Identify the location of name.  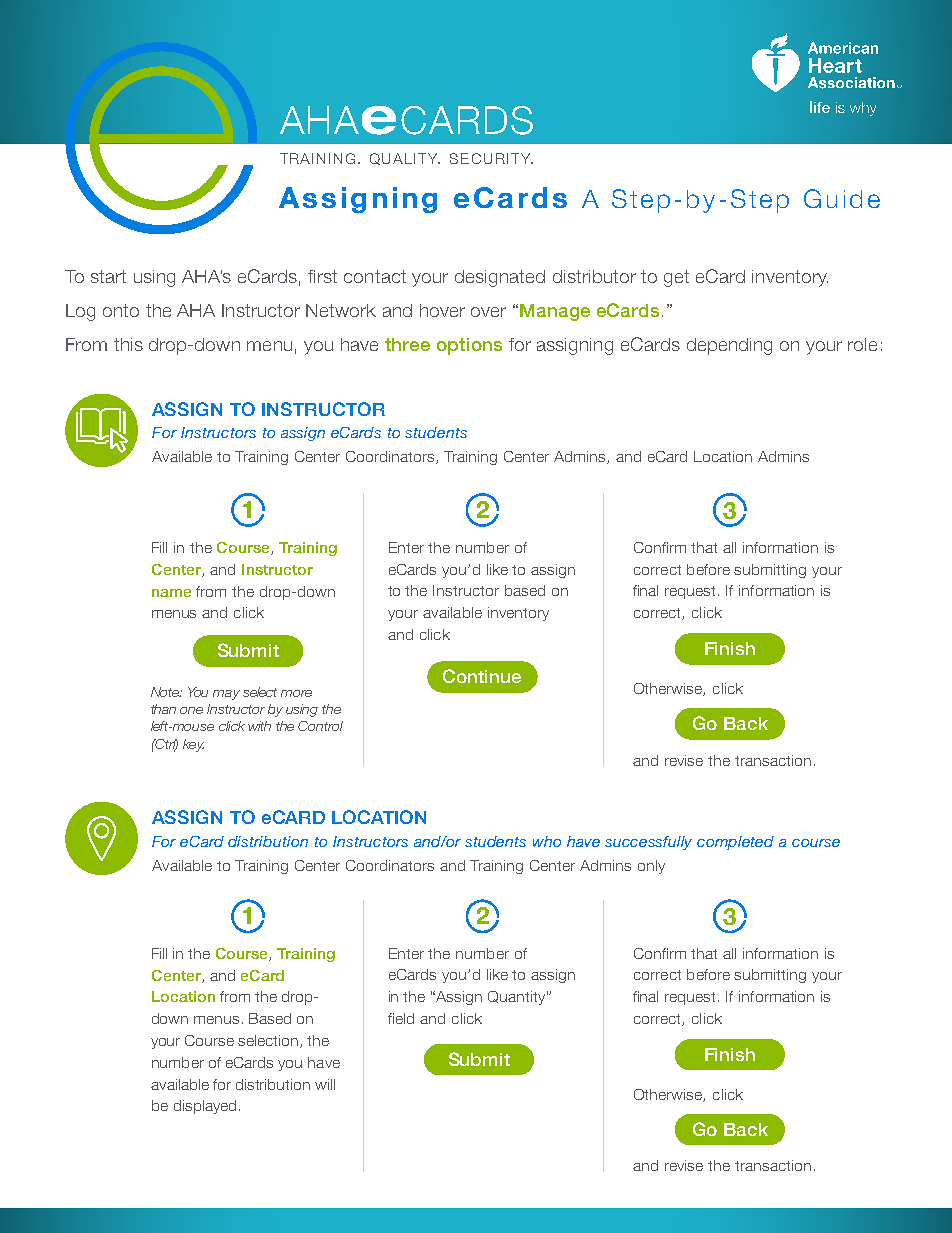
(171, 593).
